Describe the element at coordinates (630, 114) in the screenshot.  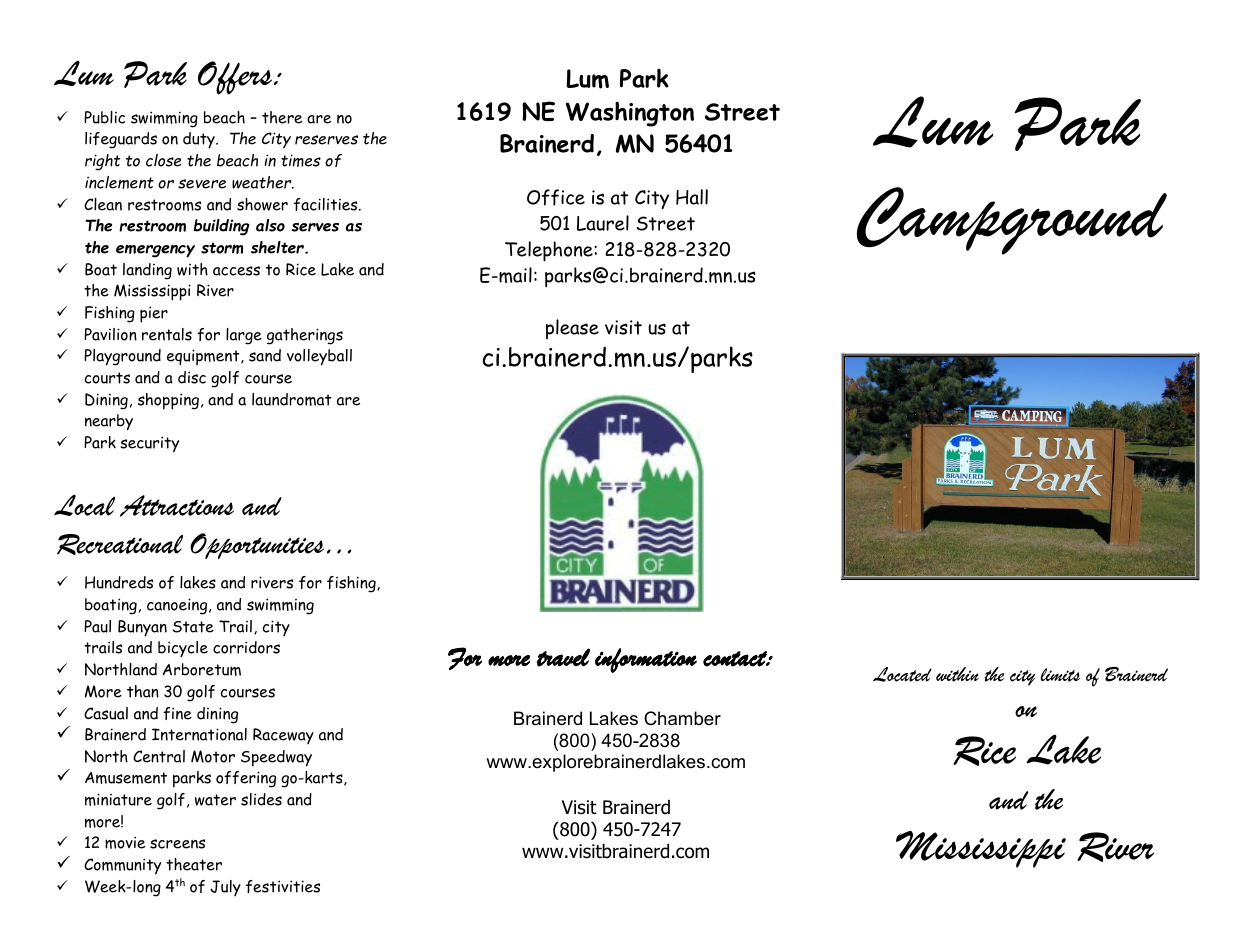
I see `Washington` at that location.
